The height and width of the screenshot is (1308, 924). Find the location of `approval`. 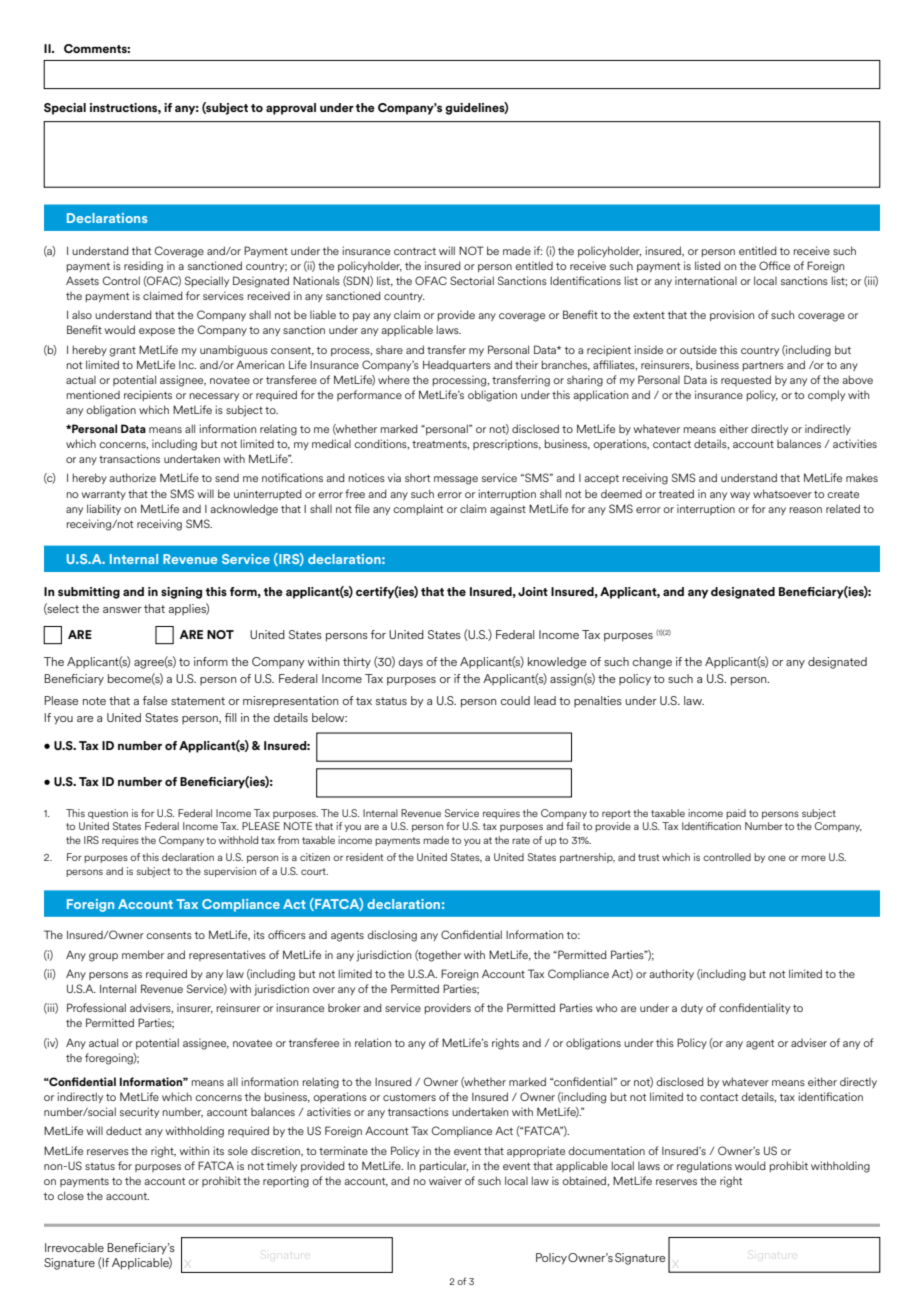

approval is located at coordinates (291, 109).
